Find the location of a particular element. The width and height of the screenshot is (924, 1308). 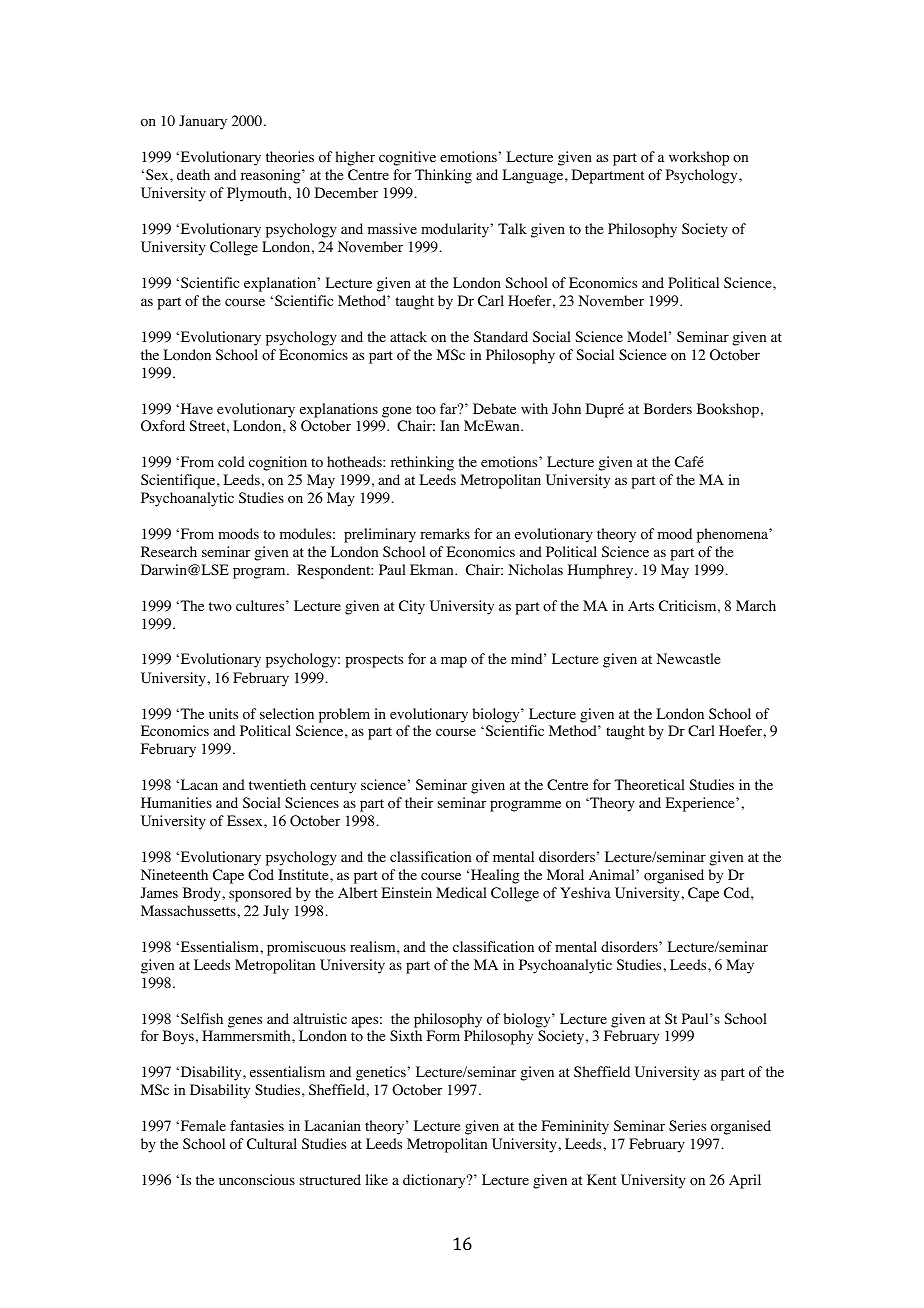

workshop is located at coordinates (699, 158).
